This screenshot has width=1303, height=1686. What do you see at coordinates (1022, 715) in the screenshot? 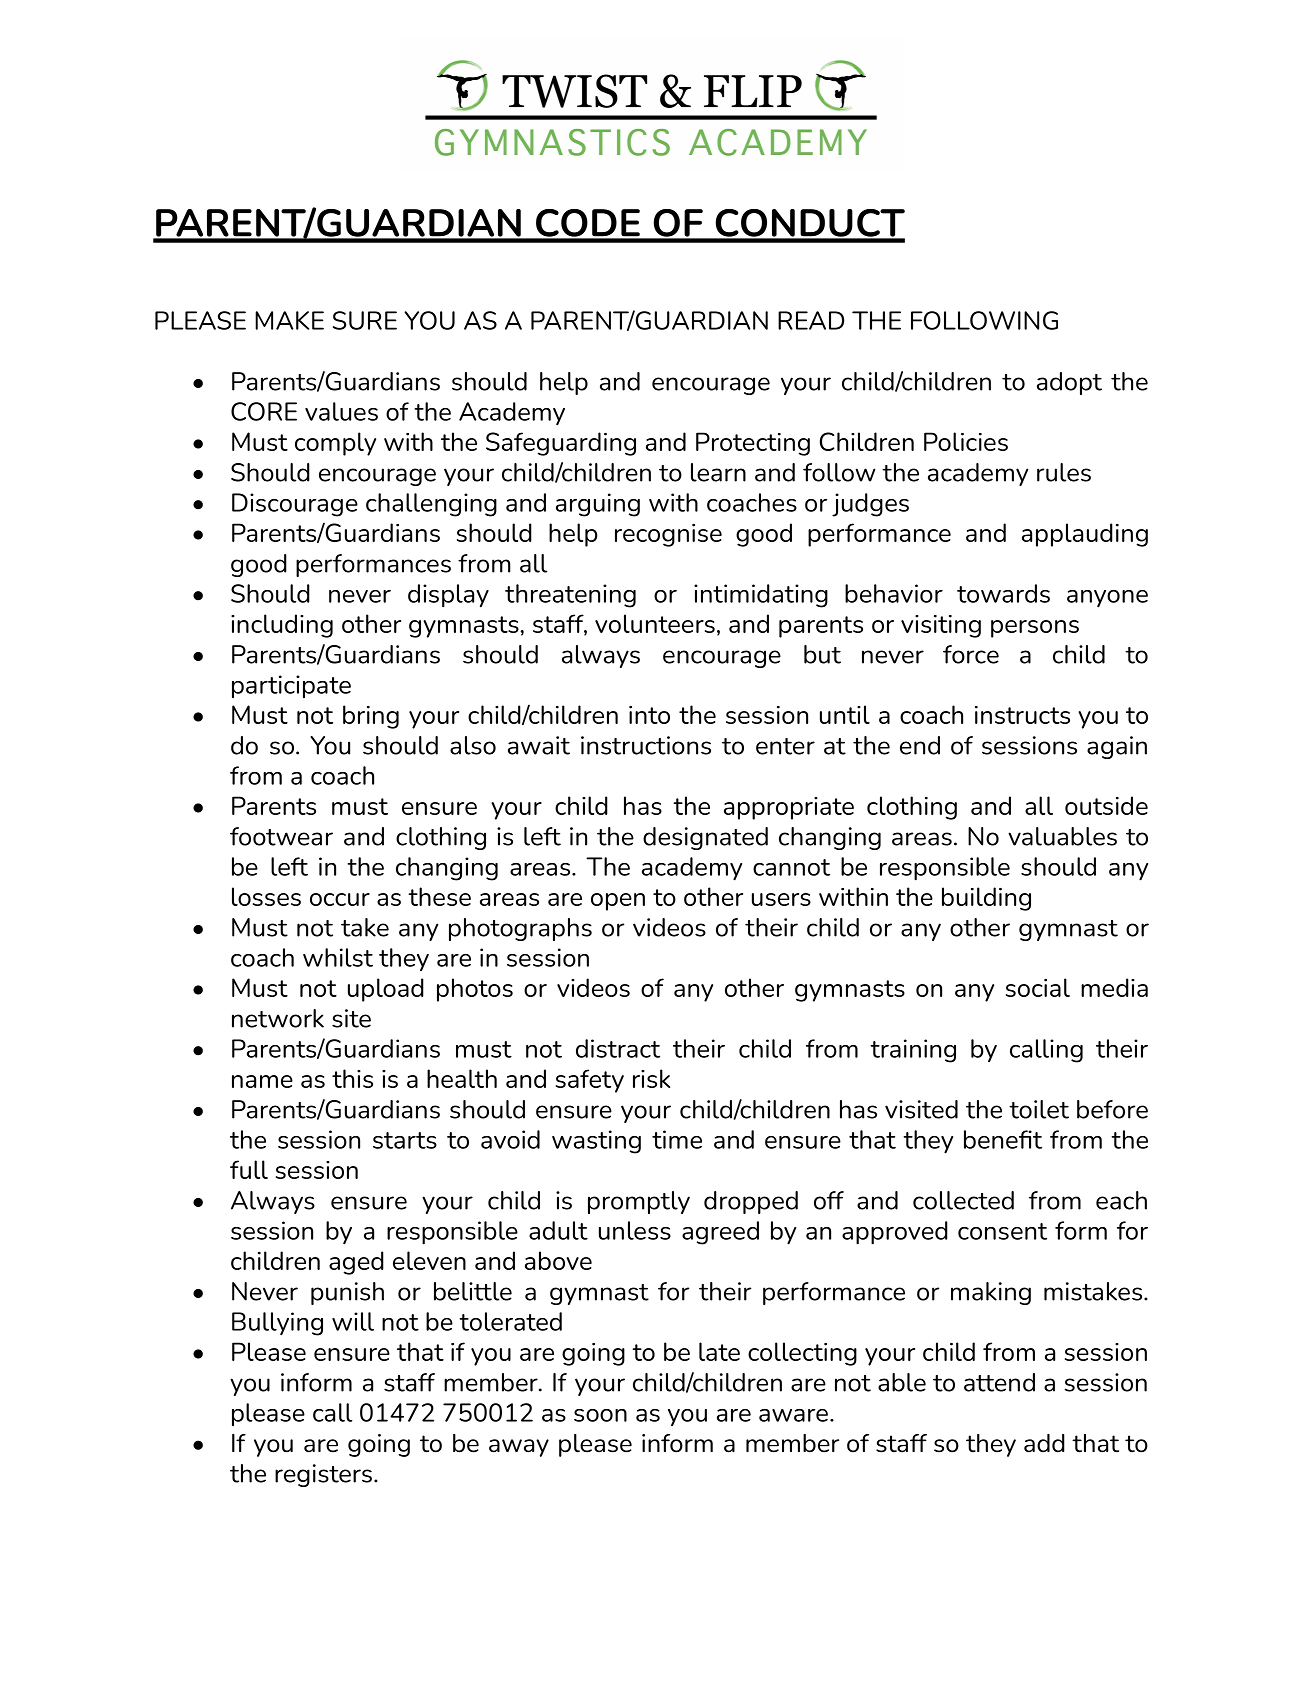
I see `instructs` at bounding box center [1022, 715].
